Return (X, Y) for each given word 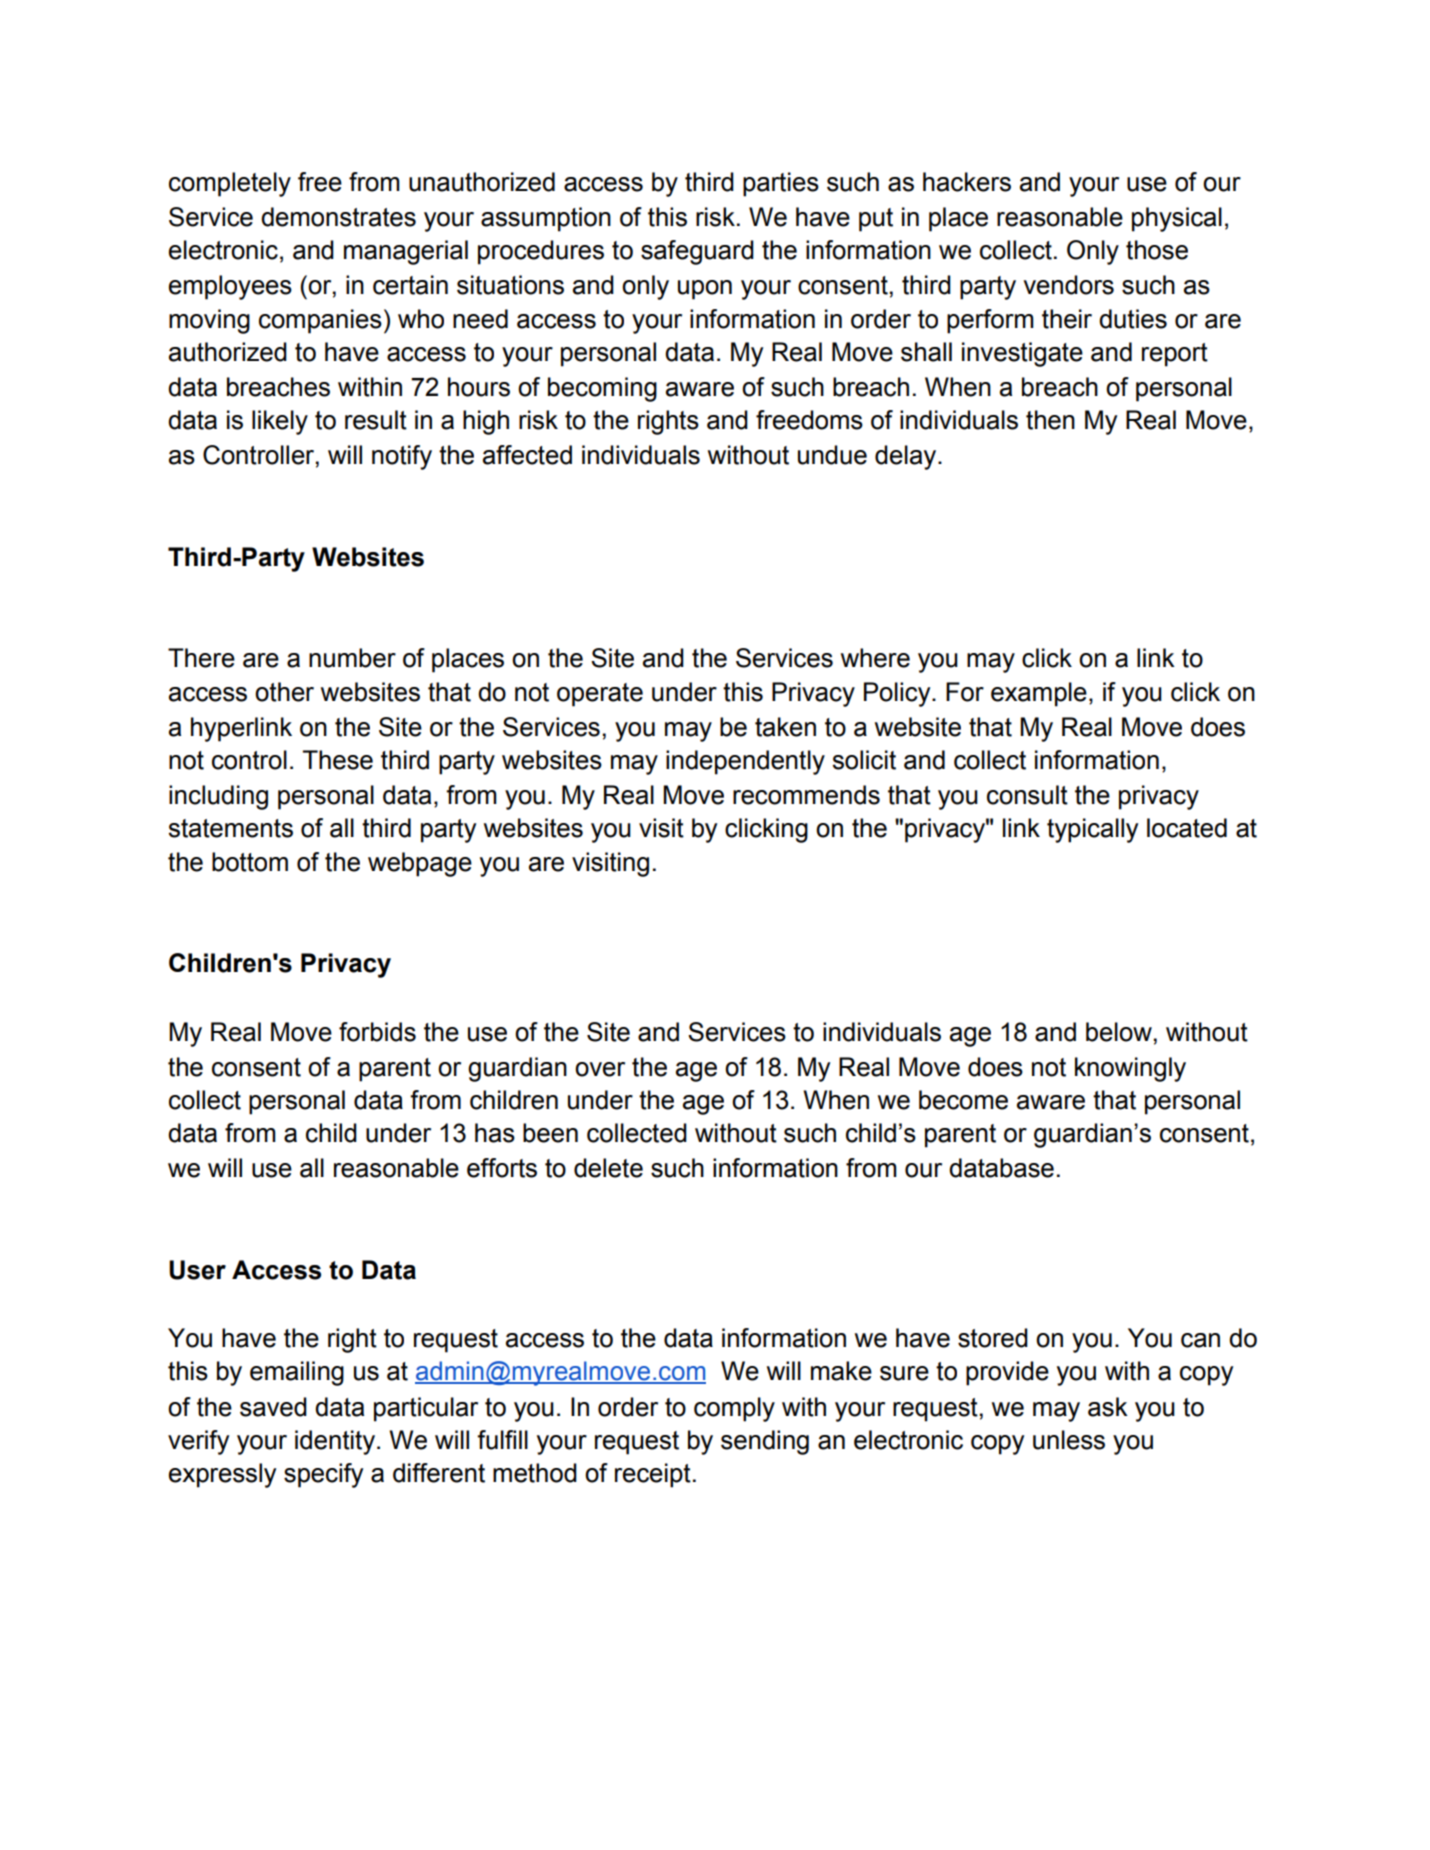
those (1157, 250)
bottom (250, 862)
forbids (377, 1032)
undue (832, 455)
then (1050, 420)
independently (745, 762)
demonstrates (338, 217)
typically (1092, 830)
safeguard (697, 252)
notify (402, 457)
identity (335, 1442)
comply (734, 1409)
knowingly (1130, 1069)
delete (608, 1168)
